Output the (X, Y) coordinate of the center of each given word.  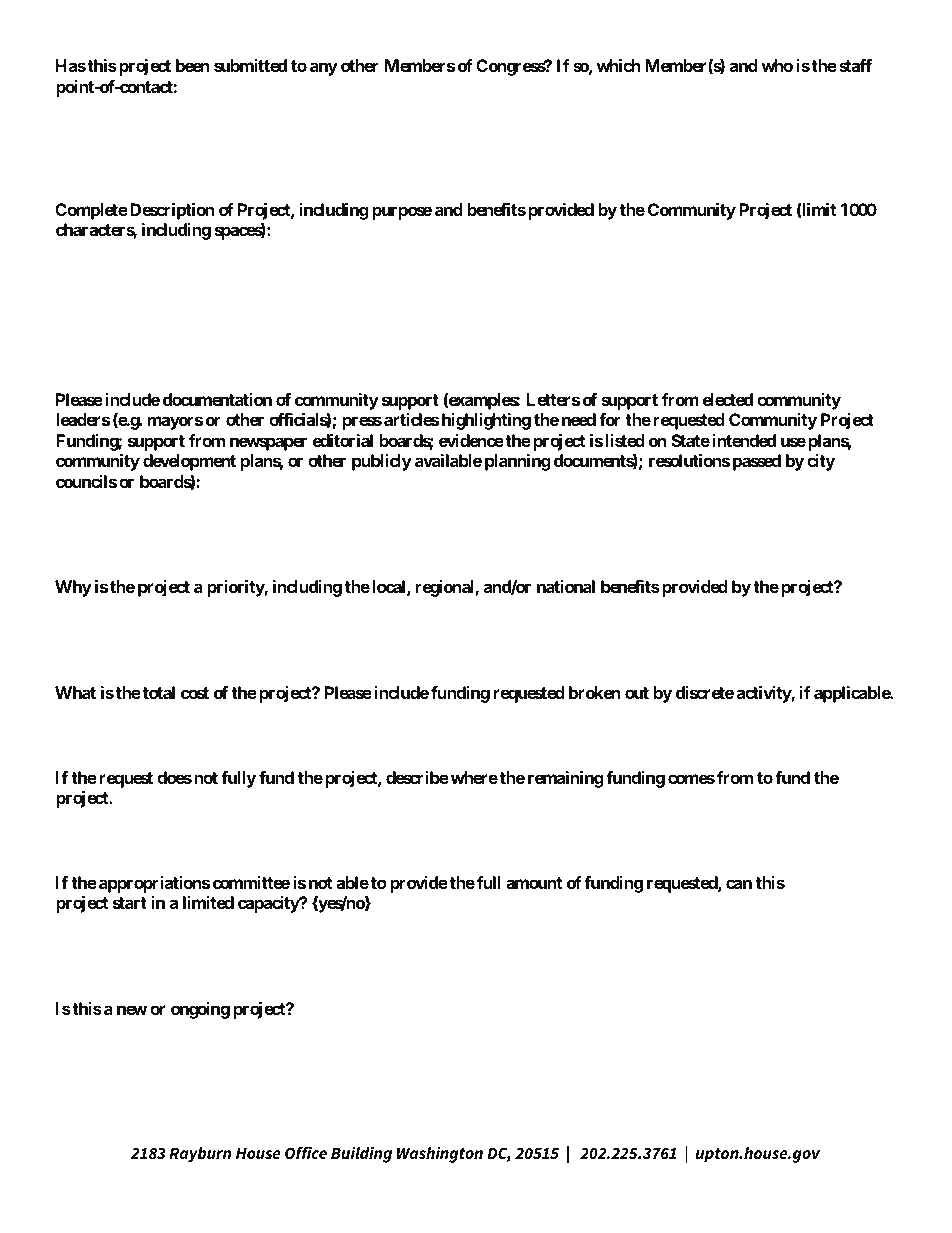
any (324, 69)
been (193, 65)
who (777, 65)
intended (744, 440)
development (189, 462)
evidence (471, 440)
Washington (440, 1154)
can (739, 884)
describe (417, 777)
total (159, 692)
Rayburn (200, 1155)
